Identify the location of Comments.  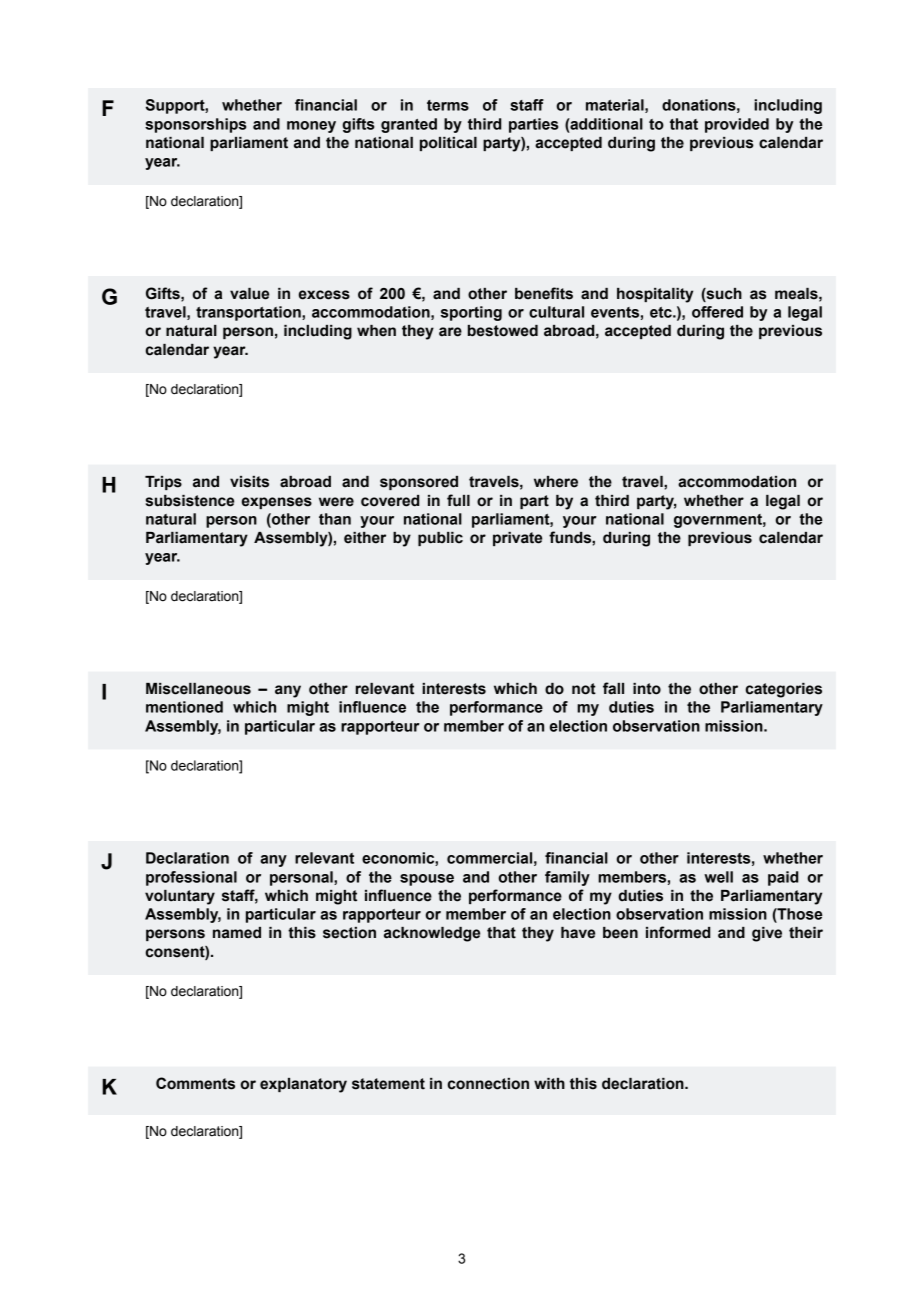
(195, 1083).
